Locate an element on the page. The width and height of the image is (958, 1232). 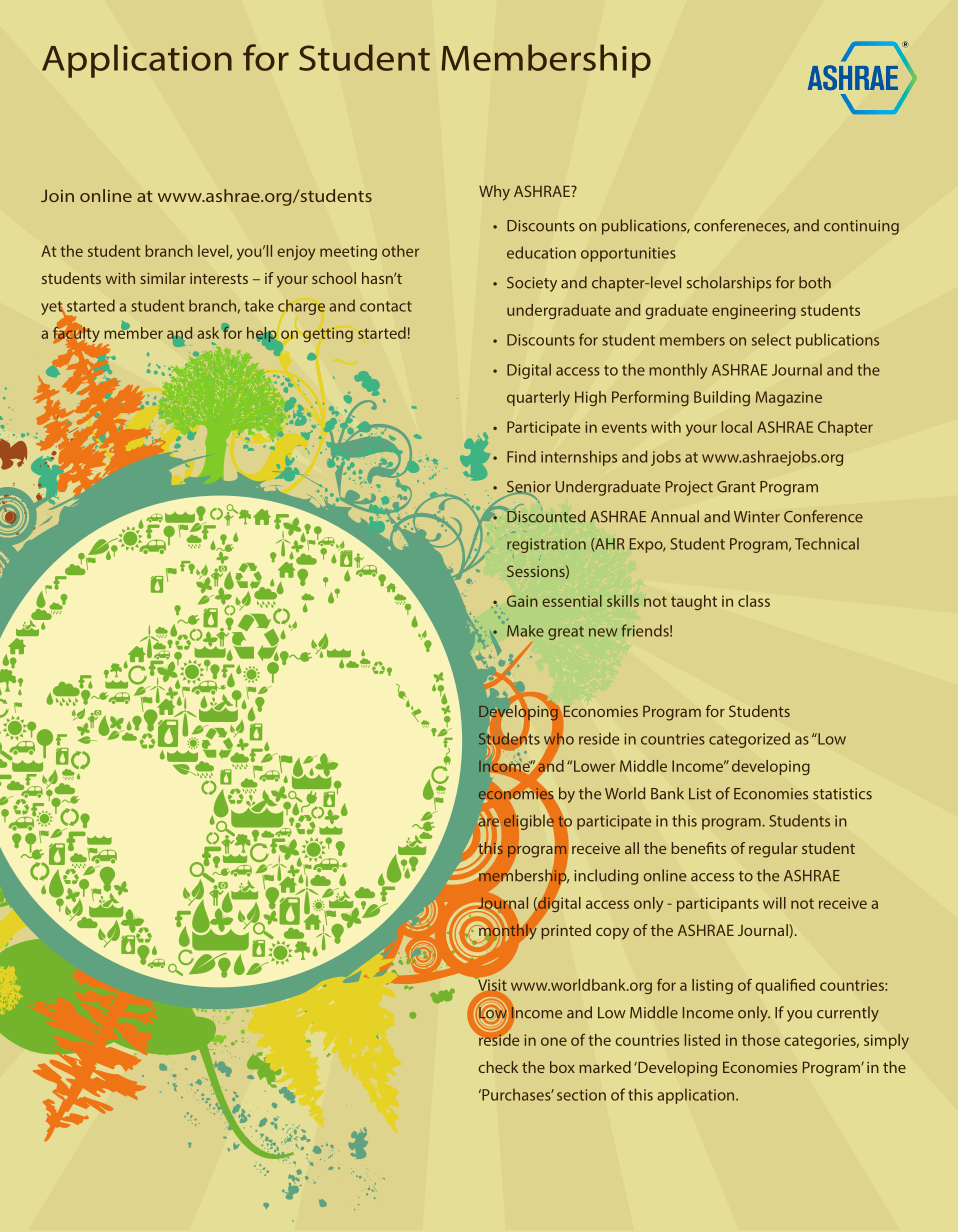
box is located at coordinates (562, 1067).
